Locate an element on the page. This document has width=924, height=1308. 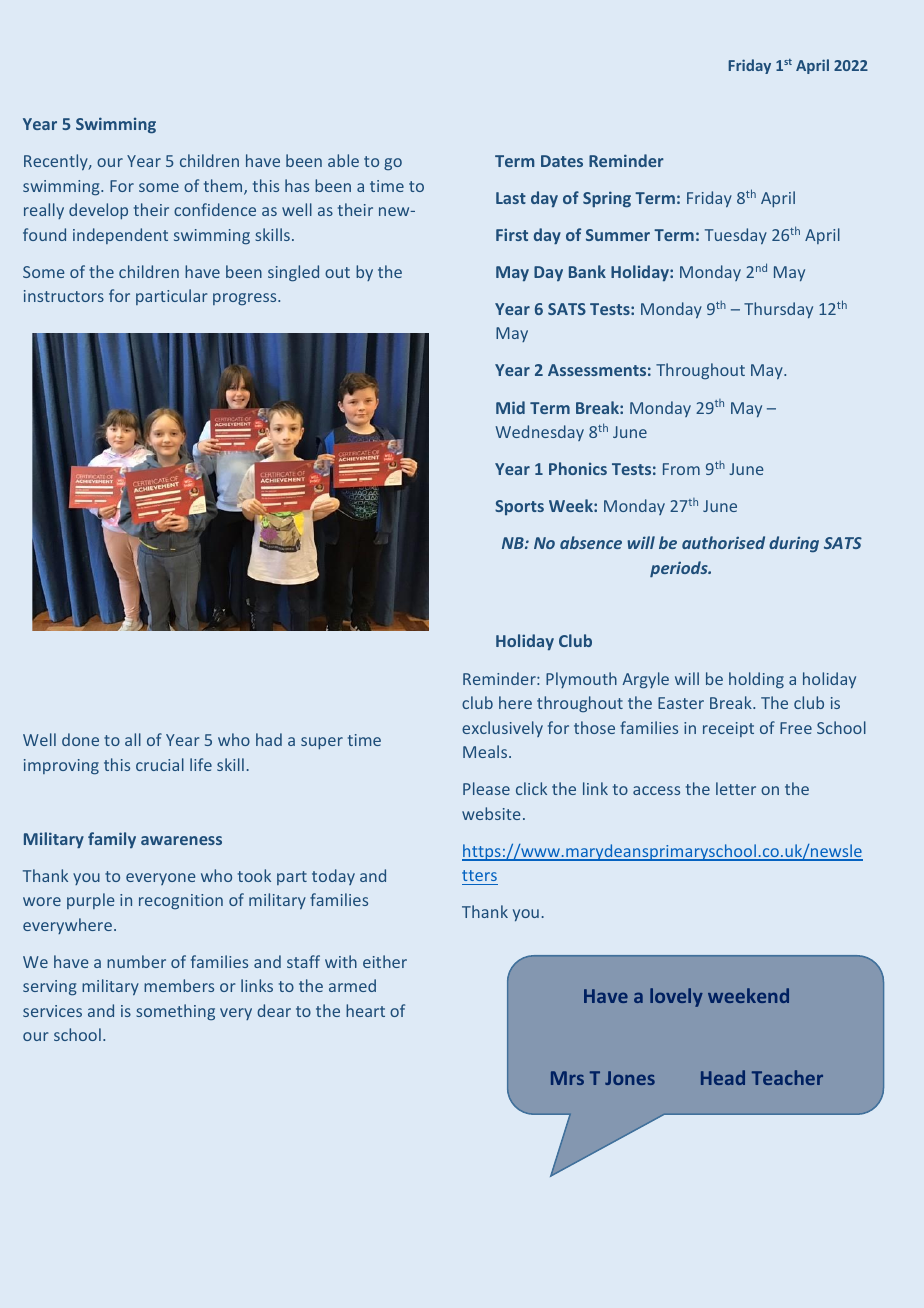
done is located at coordinates (80, 739).
